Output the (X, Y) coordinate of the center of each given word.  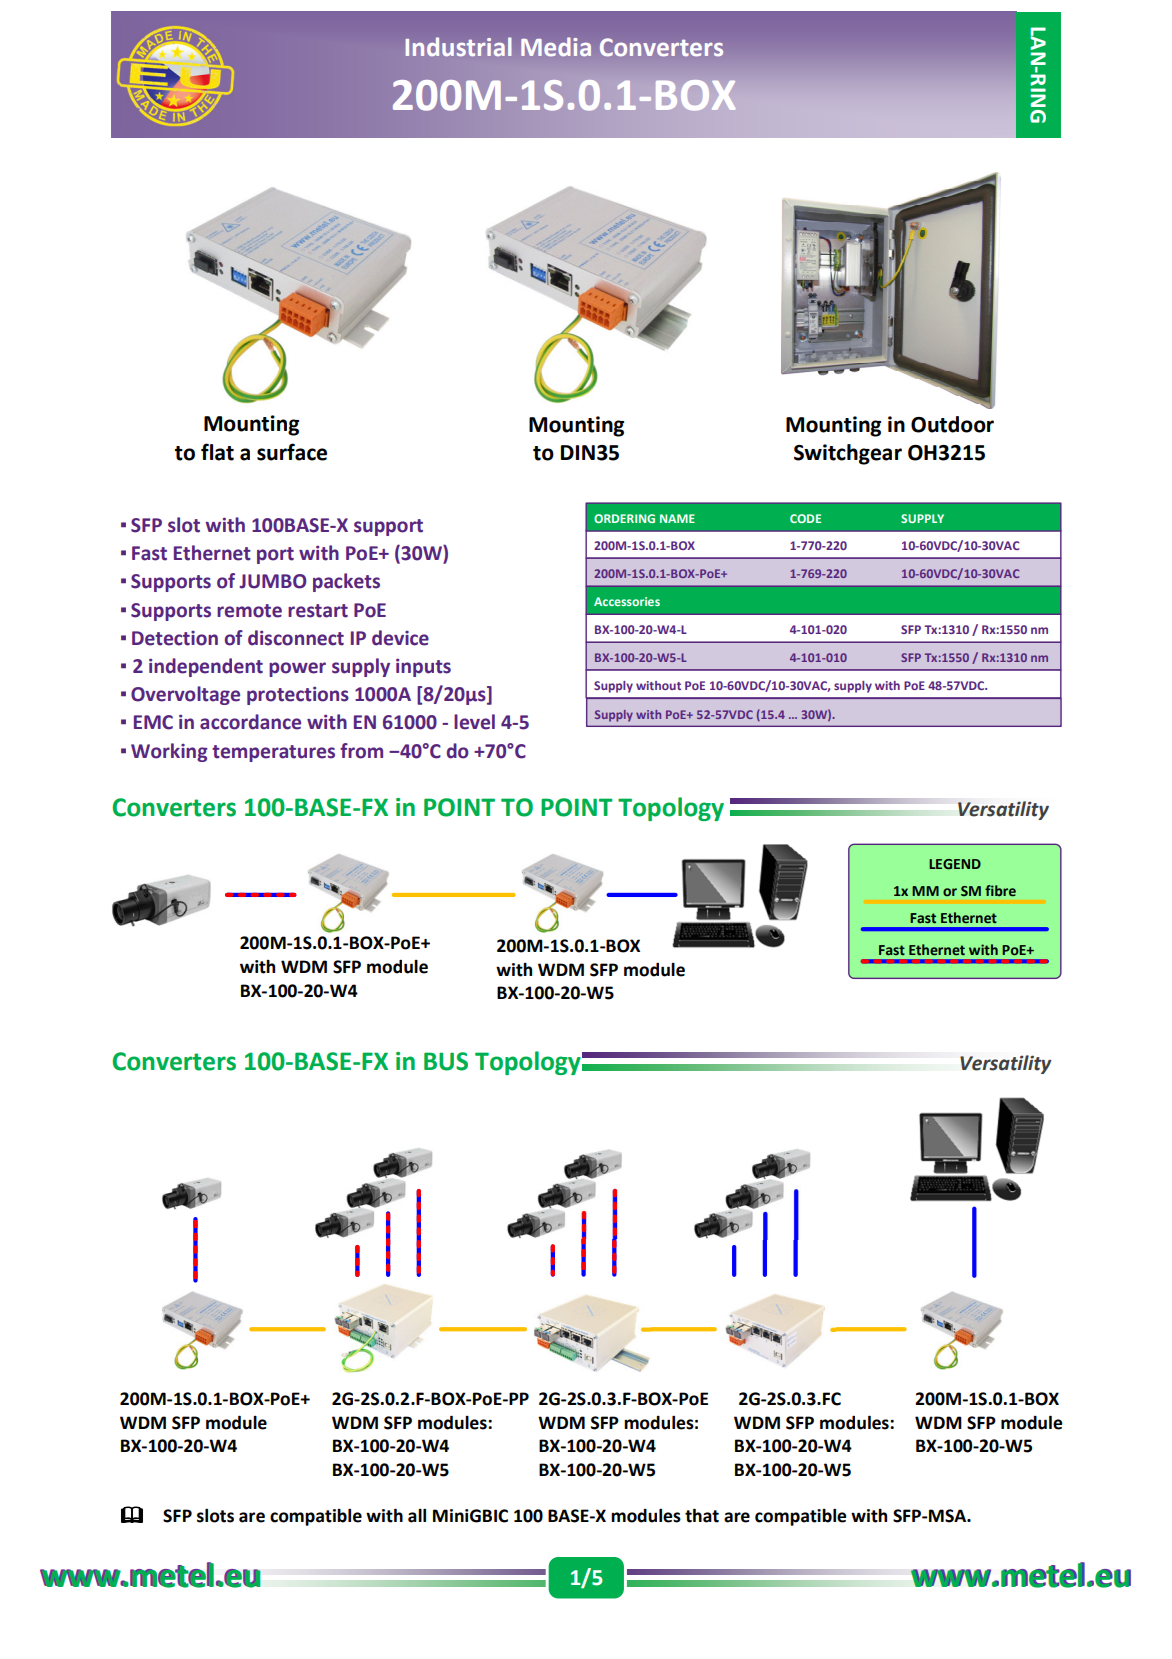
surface (292, 452)
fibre (1000, 891)
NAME (677, 518)
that (702, 1515)
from (361, 751)
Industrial (458, 47)
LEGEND (955, 864)
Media (556, 47)
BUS (446, 1061)
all (417, 1516)
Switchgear (848, 454)
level (474, 722)
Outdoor (952, 424)
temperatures (273, 753)
